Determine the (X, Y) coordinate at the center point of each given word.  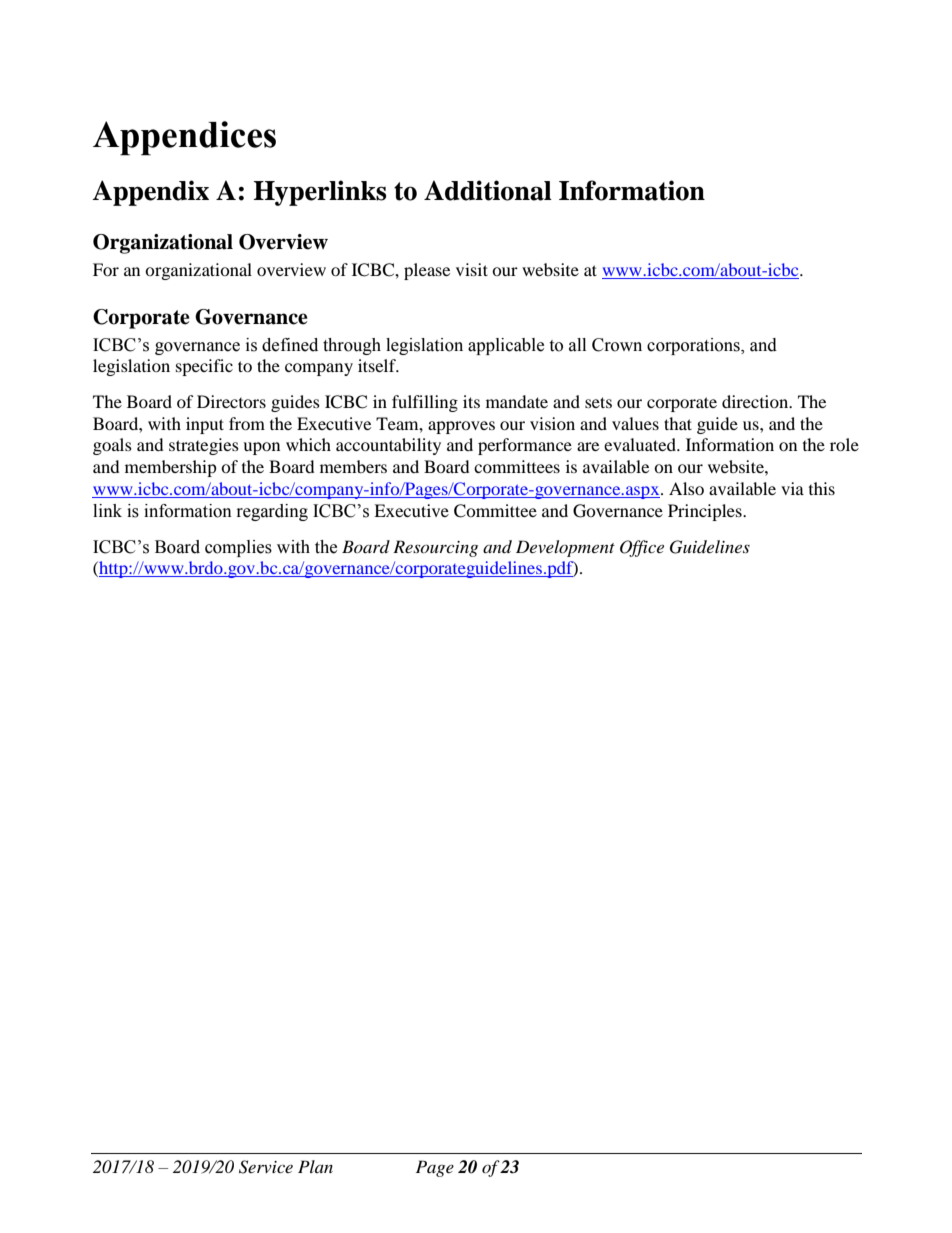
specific (204, 367)
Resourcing (435, 548)
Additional (488, 190)
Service (266, 1167)
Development (565, 548)
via (792, 488)
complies (238, 548)
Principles (706, 512)
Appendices (184, 138)
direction (756, 401)
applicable (506, 346)
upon (261, 448)
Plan (315, 1166)
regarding (272, 512)
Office (642, 548)
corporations (694, 346)
